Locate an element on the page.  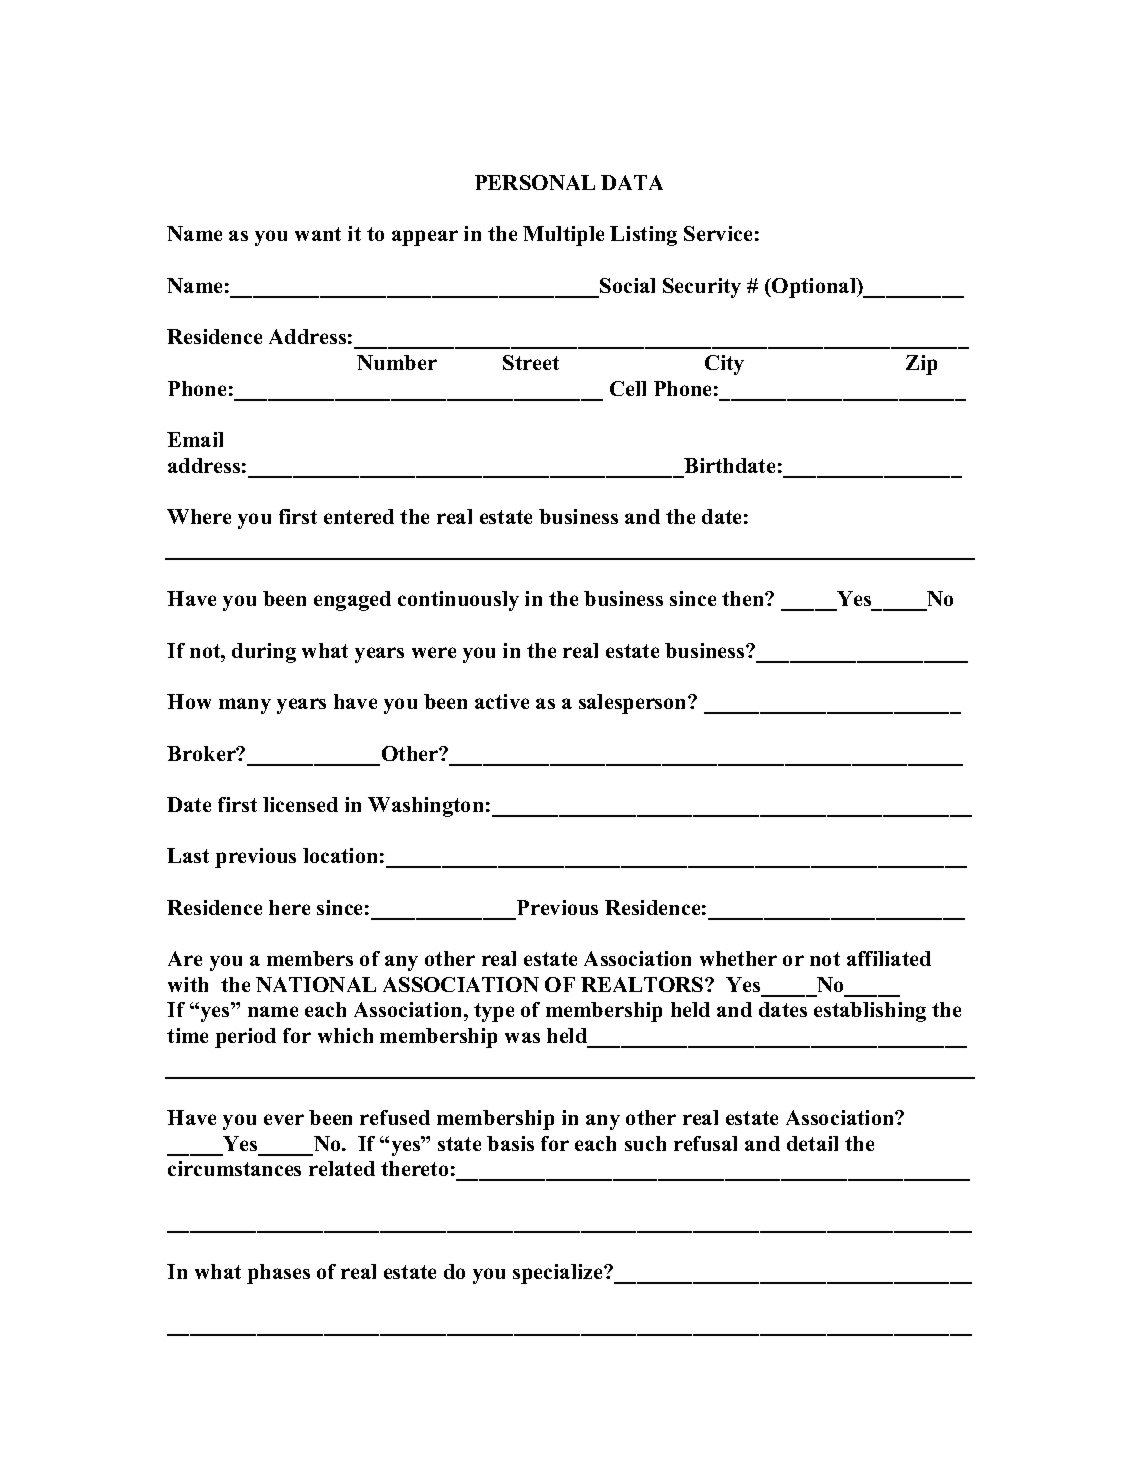
Service is located at coordinates (718, 233).
